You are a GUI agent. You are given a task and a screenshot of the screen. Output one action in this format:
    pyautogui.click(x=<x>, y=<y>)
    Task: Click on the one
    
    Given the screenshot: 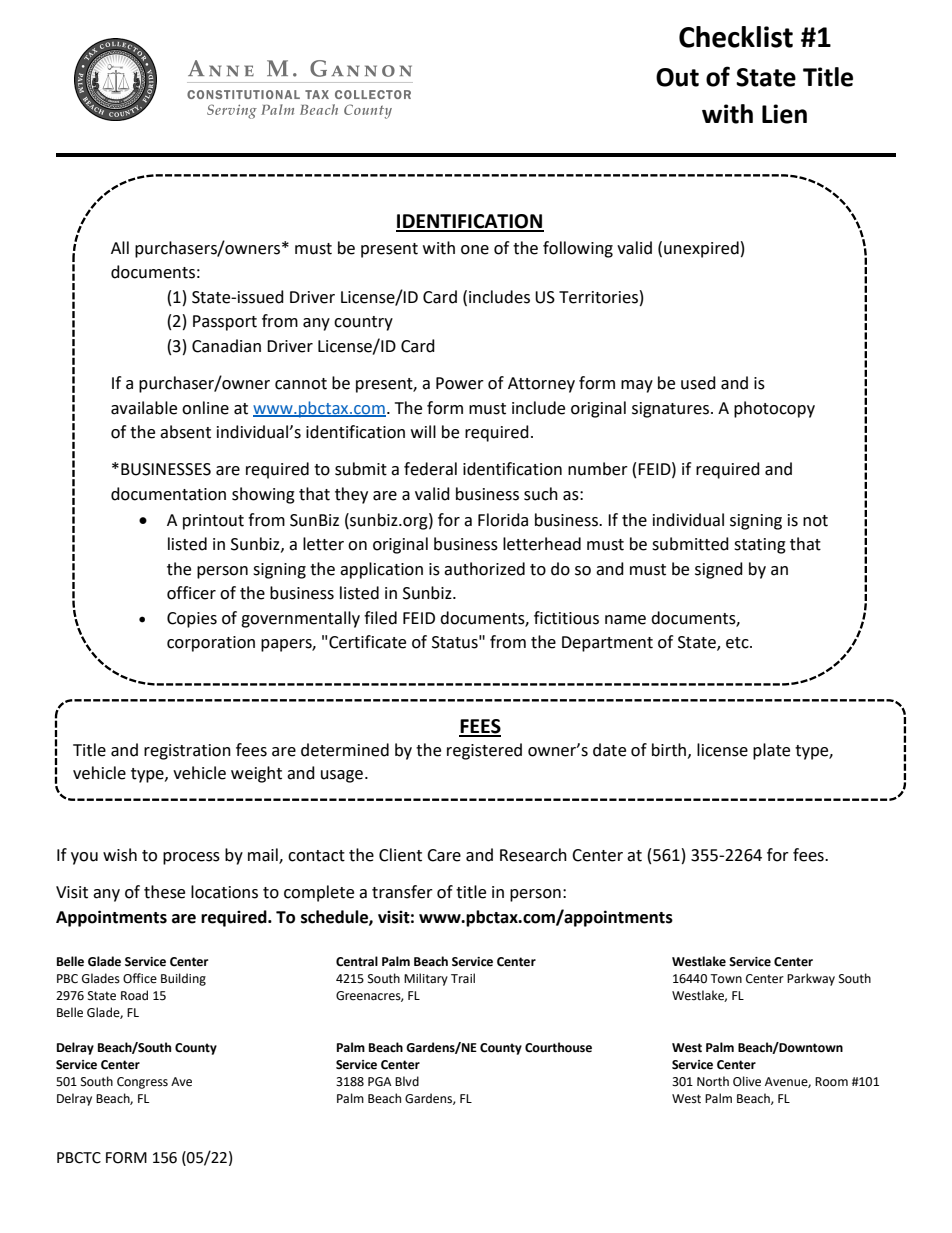 What is the action you would take?
    pyautogui.click(x=475, y=250)
